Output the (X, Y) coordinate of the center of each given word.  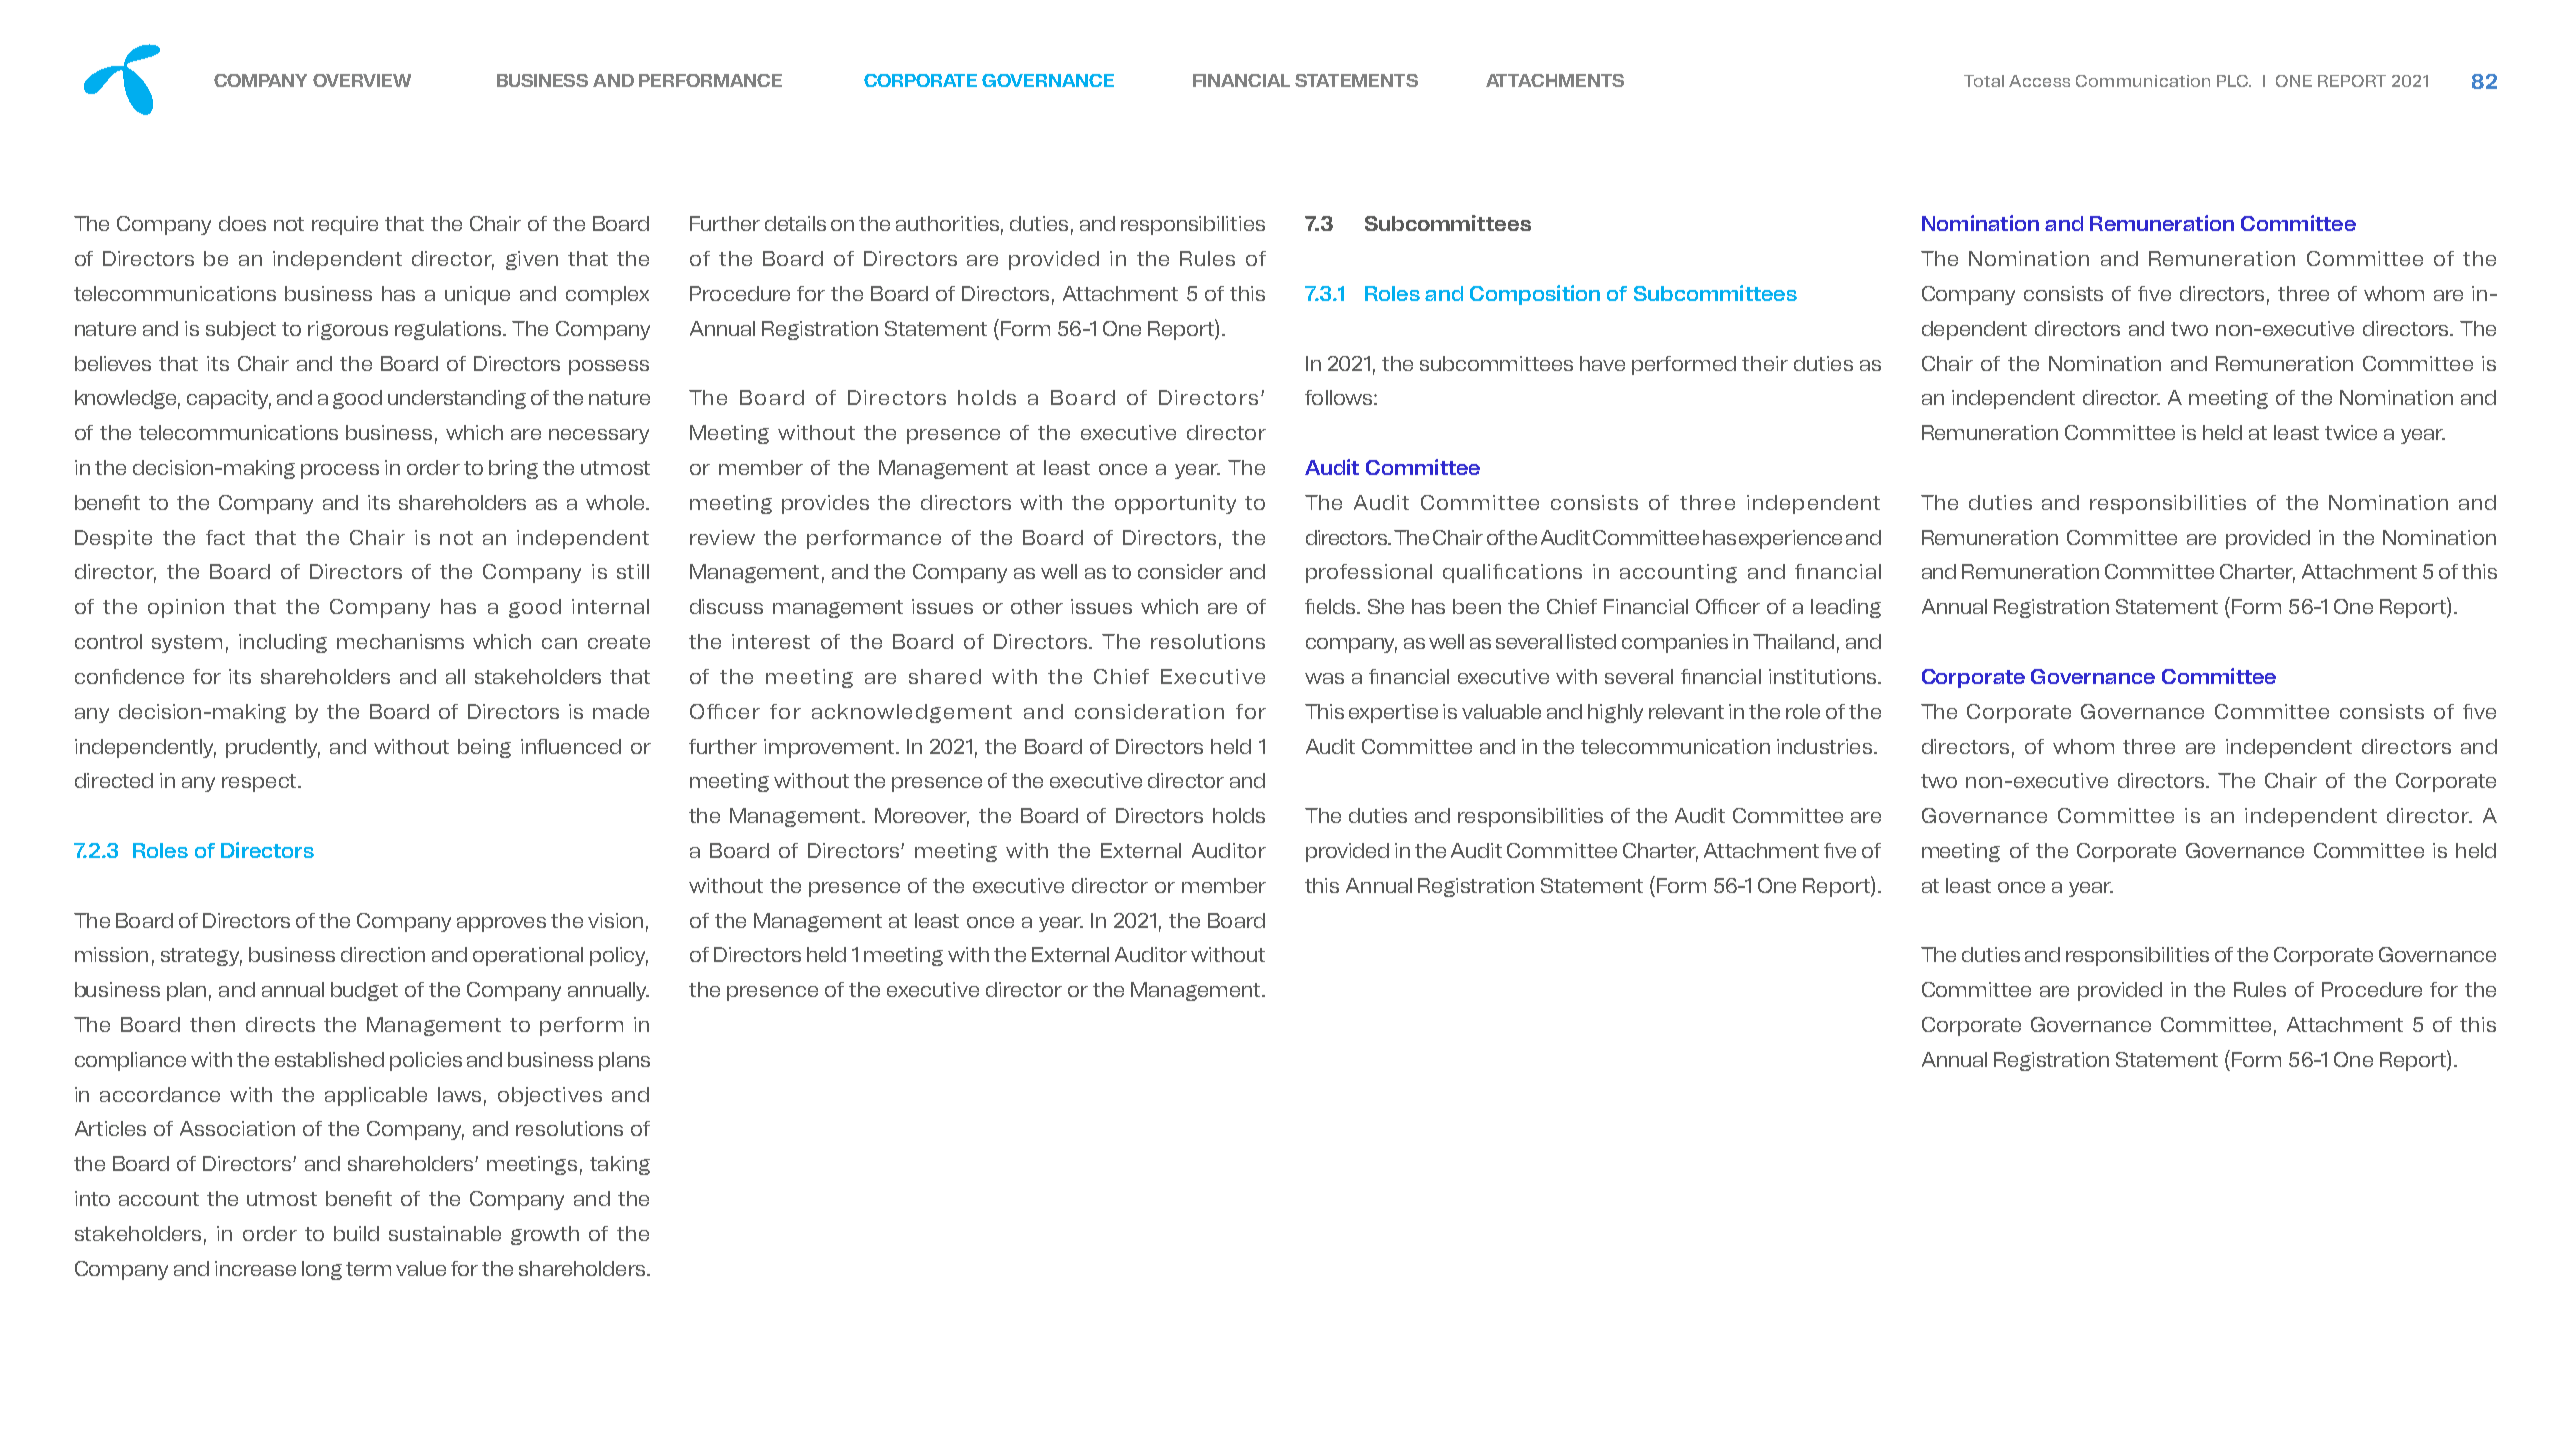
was (1324, 678)
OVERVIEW (362, 80)
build (356, 1233)
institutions (1824, 676)
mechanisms (400, 641)
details (795, 223)
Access (2039, 81)
